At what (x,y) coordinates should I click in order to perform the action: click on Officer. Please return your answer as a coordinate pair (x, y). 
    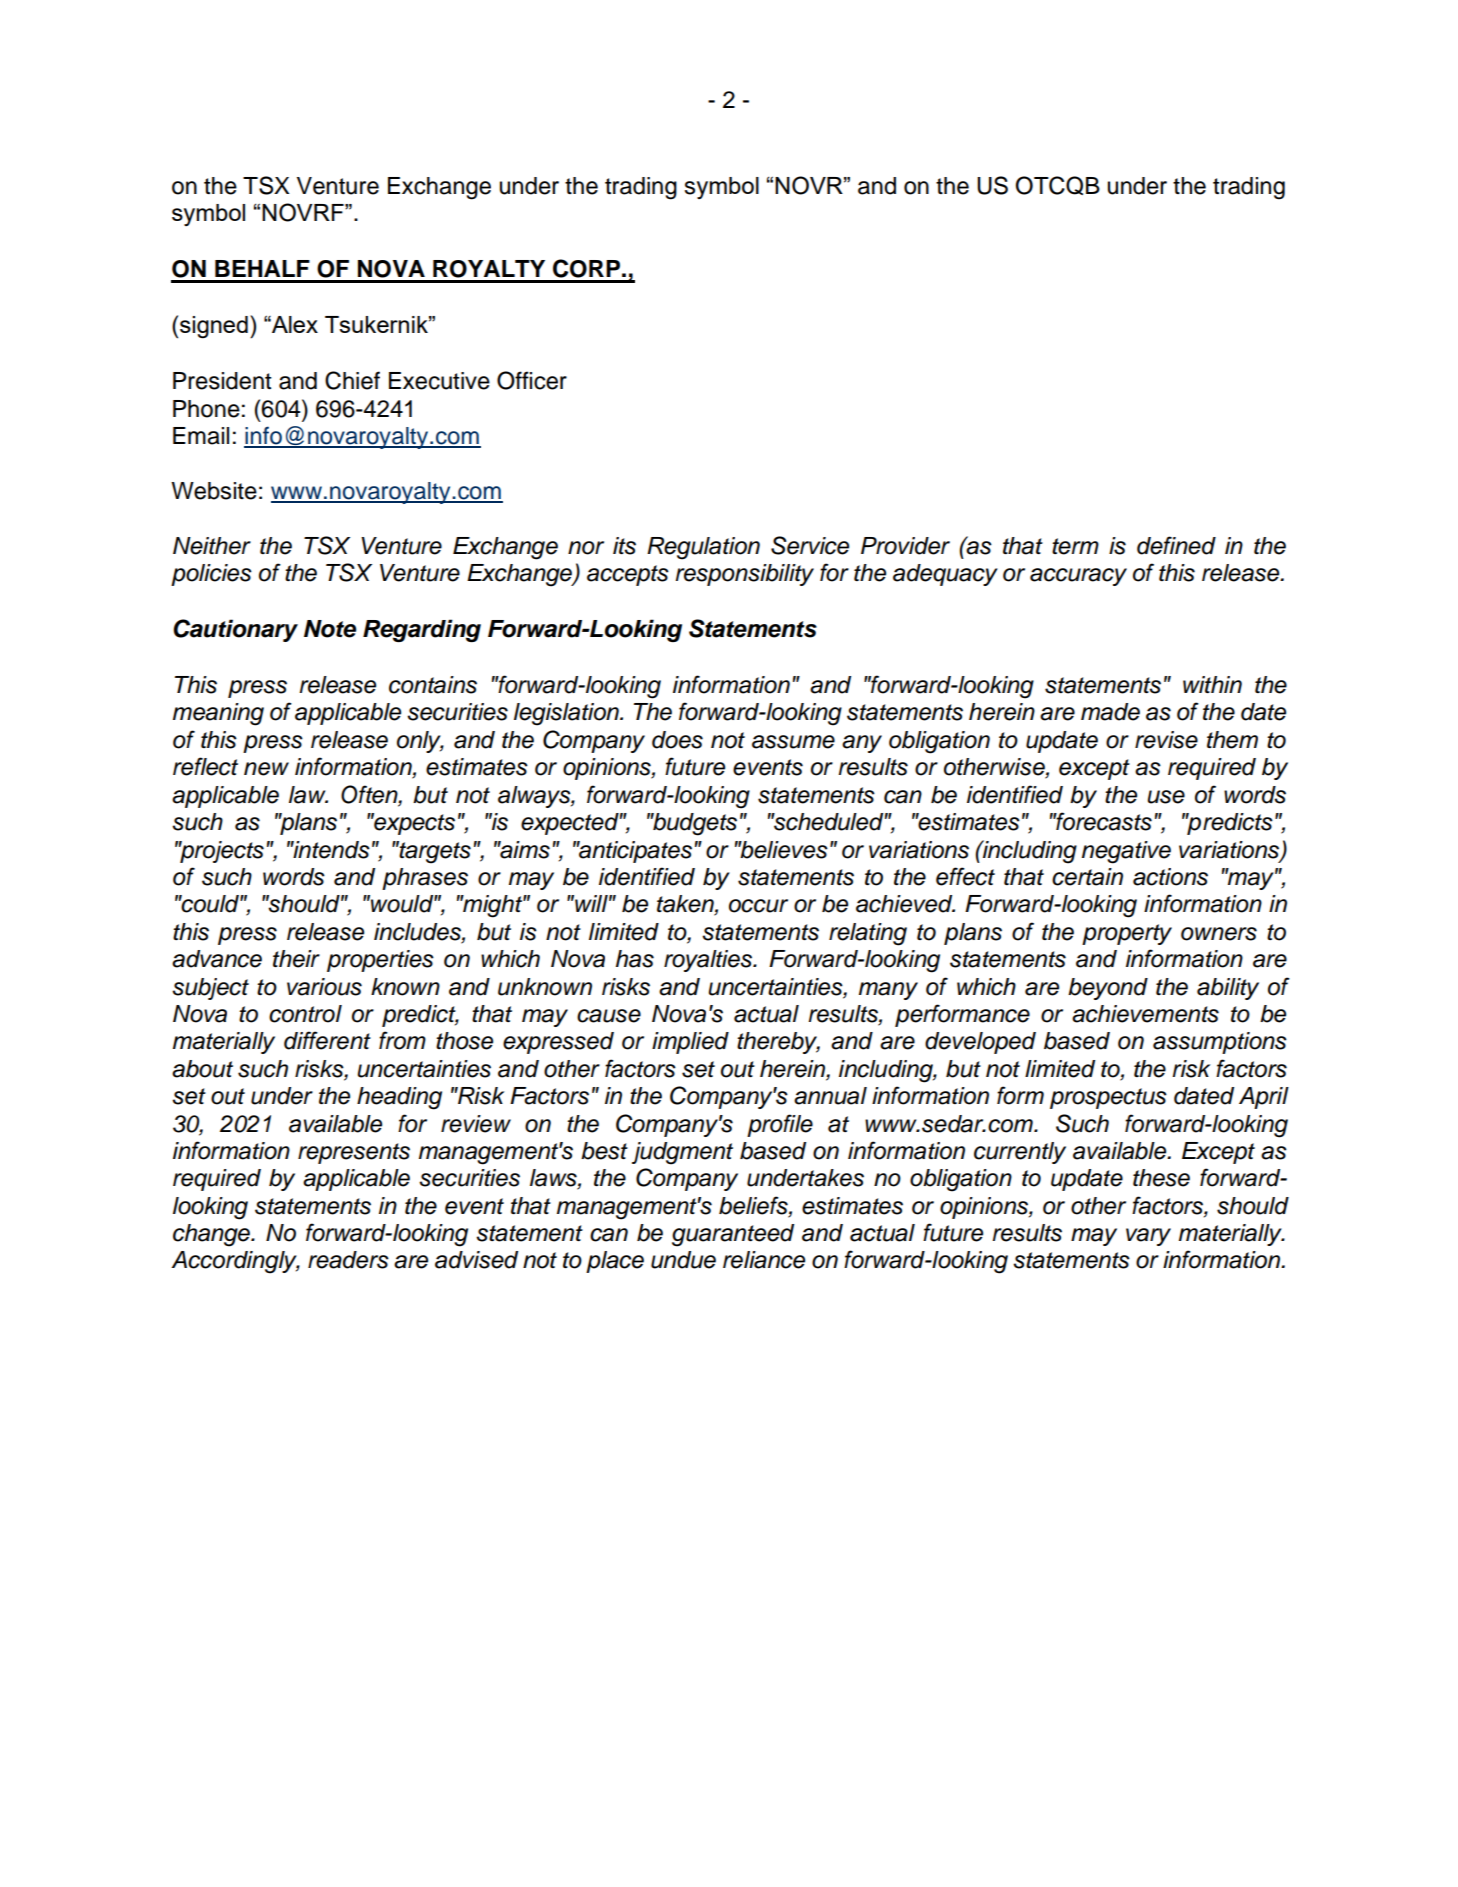
    Looking at the image, I should click on (532, 380).
